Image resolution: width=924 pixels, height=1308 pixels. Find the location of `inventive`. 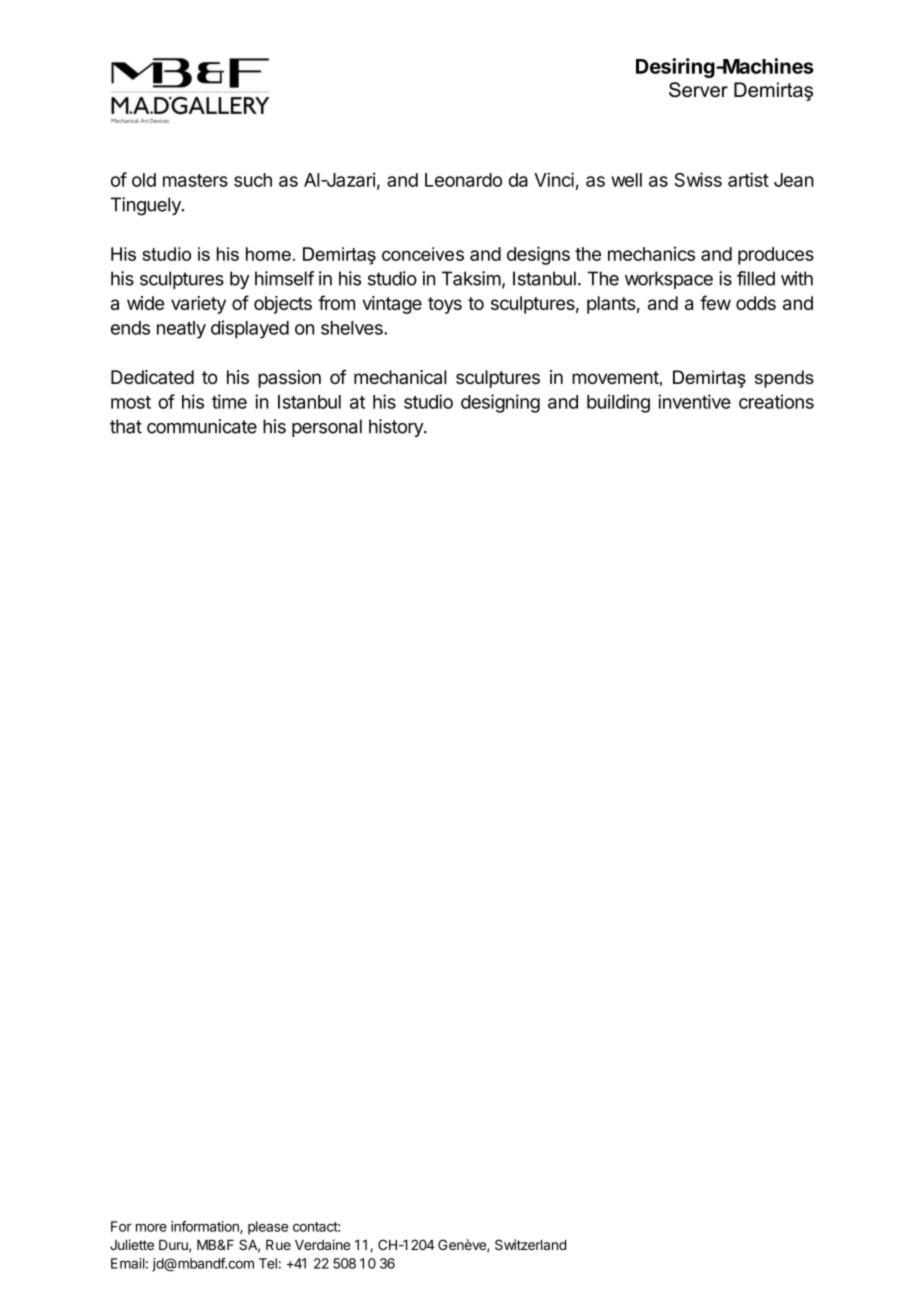

inventive is located at coordinates (694, 401).
